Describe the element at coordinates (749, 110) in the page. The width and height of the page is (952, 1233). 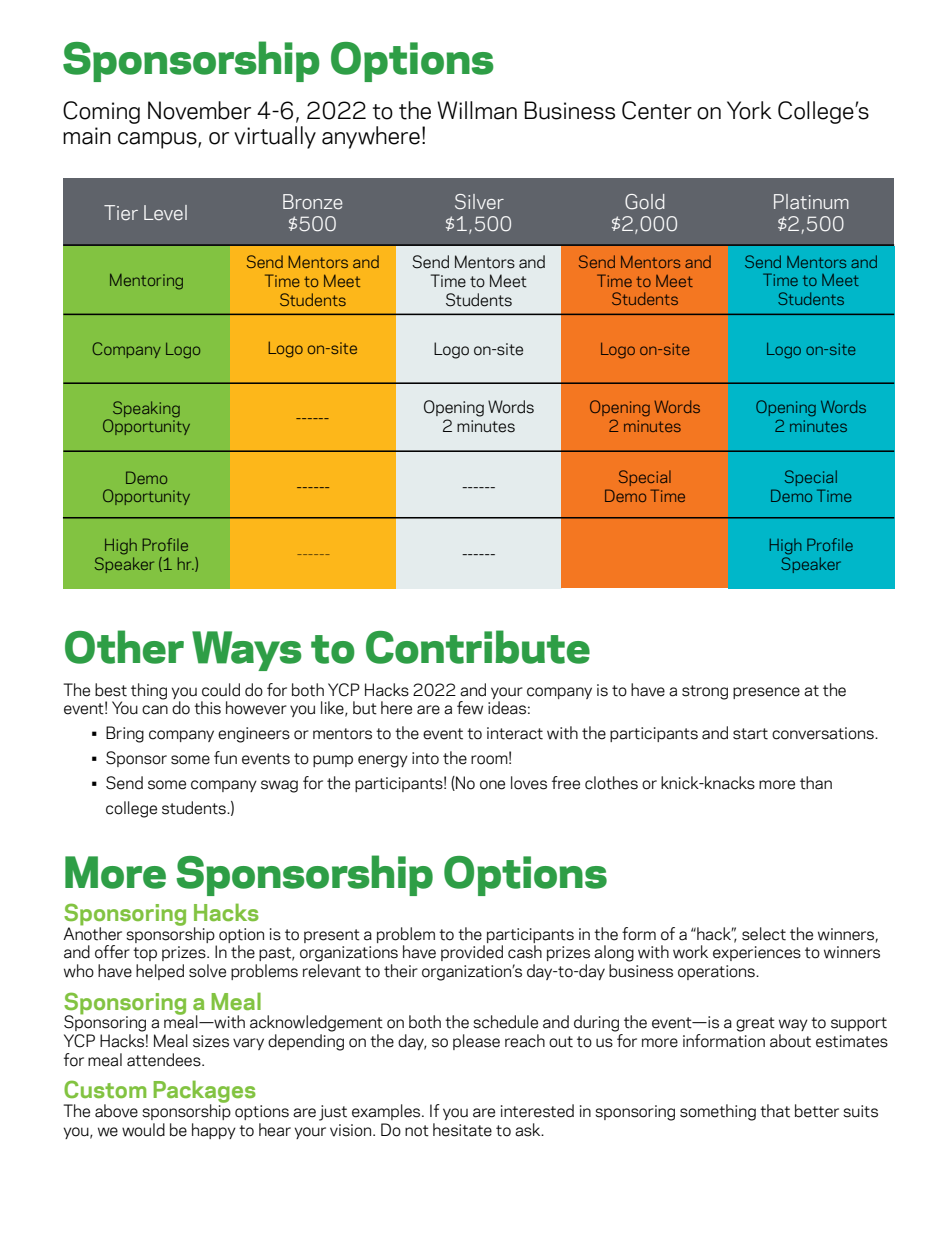
I see `York` at that location.
